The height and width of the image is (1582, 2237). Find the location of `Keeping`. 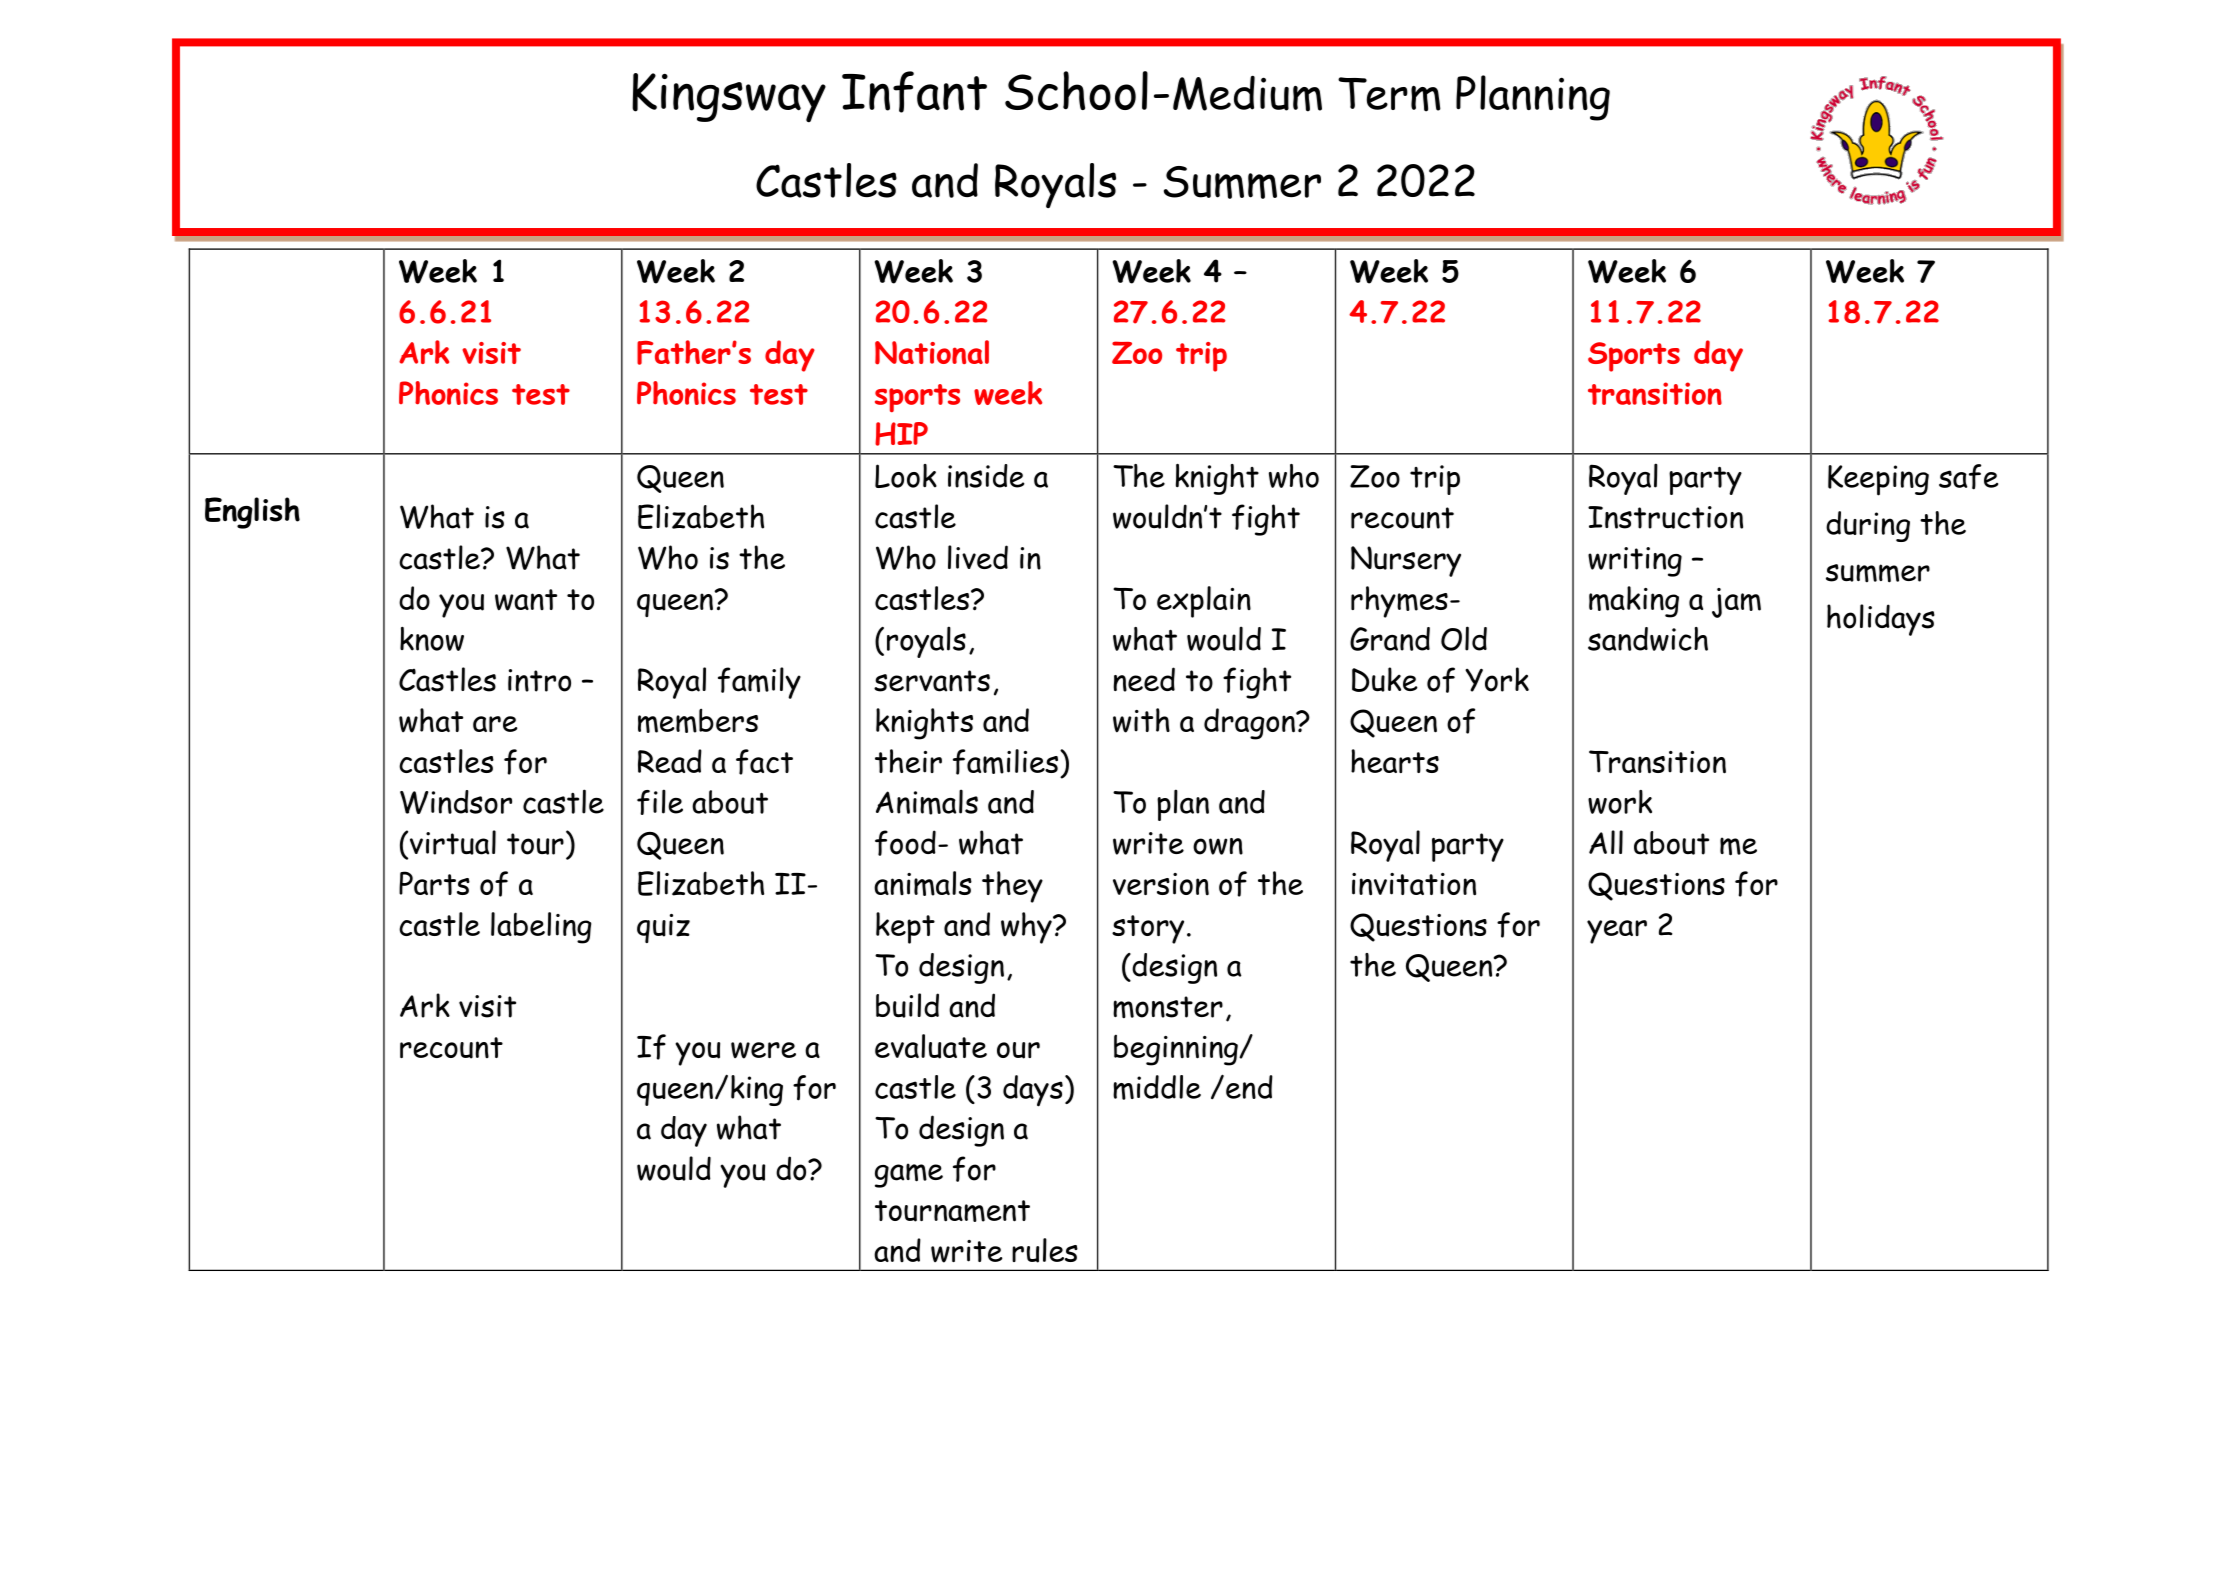

Keeping is located at coordinates (1878, 480).
